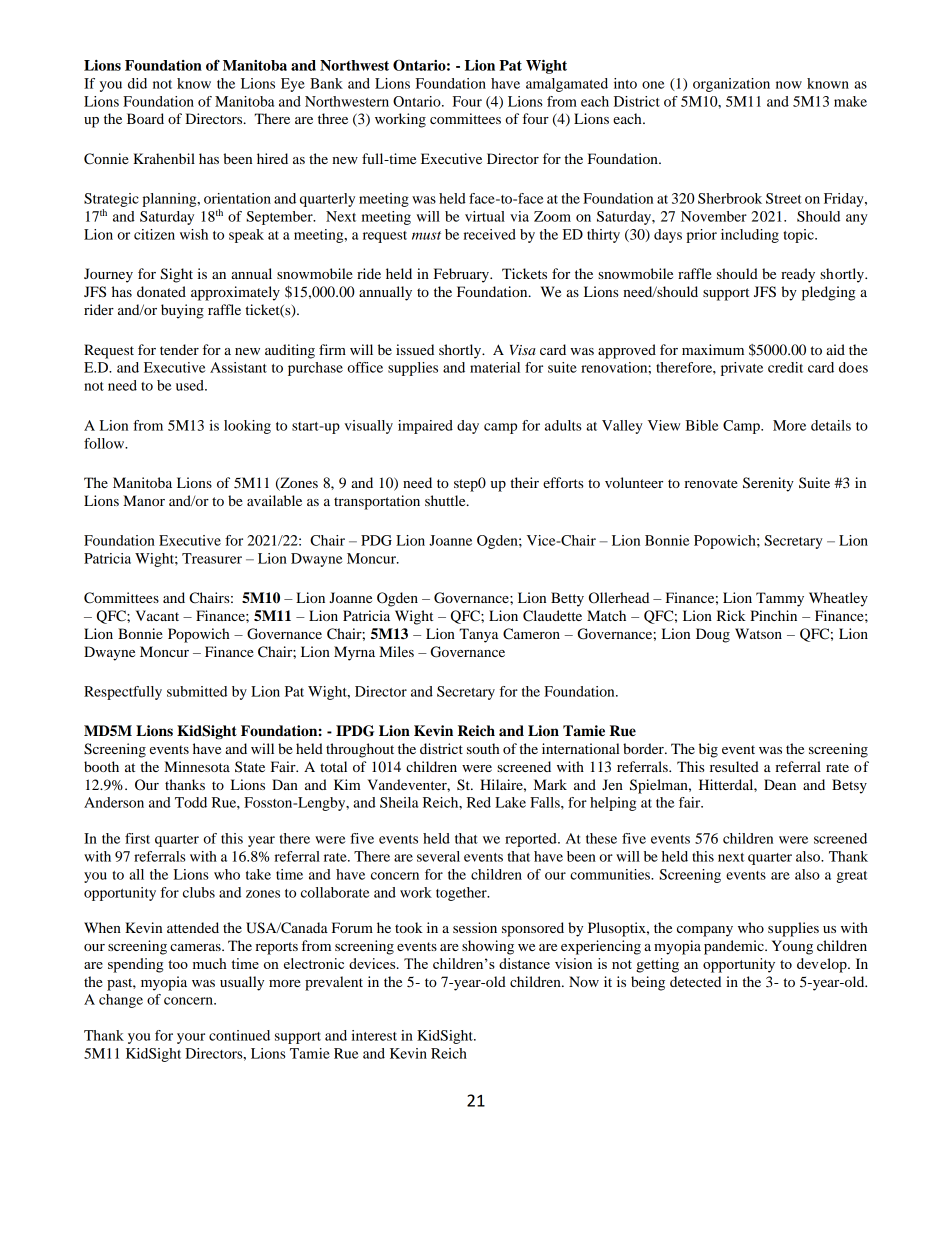 Image resolution: width=952 pixels, height=1233 pixels. Describe the element at coordinates (179, 349) in the screenshot. I see `tender` at that location.
